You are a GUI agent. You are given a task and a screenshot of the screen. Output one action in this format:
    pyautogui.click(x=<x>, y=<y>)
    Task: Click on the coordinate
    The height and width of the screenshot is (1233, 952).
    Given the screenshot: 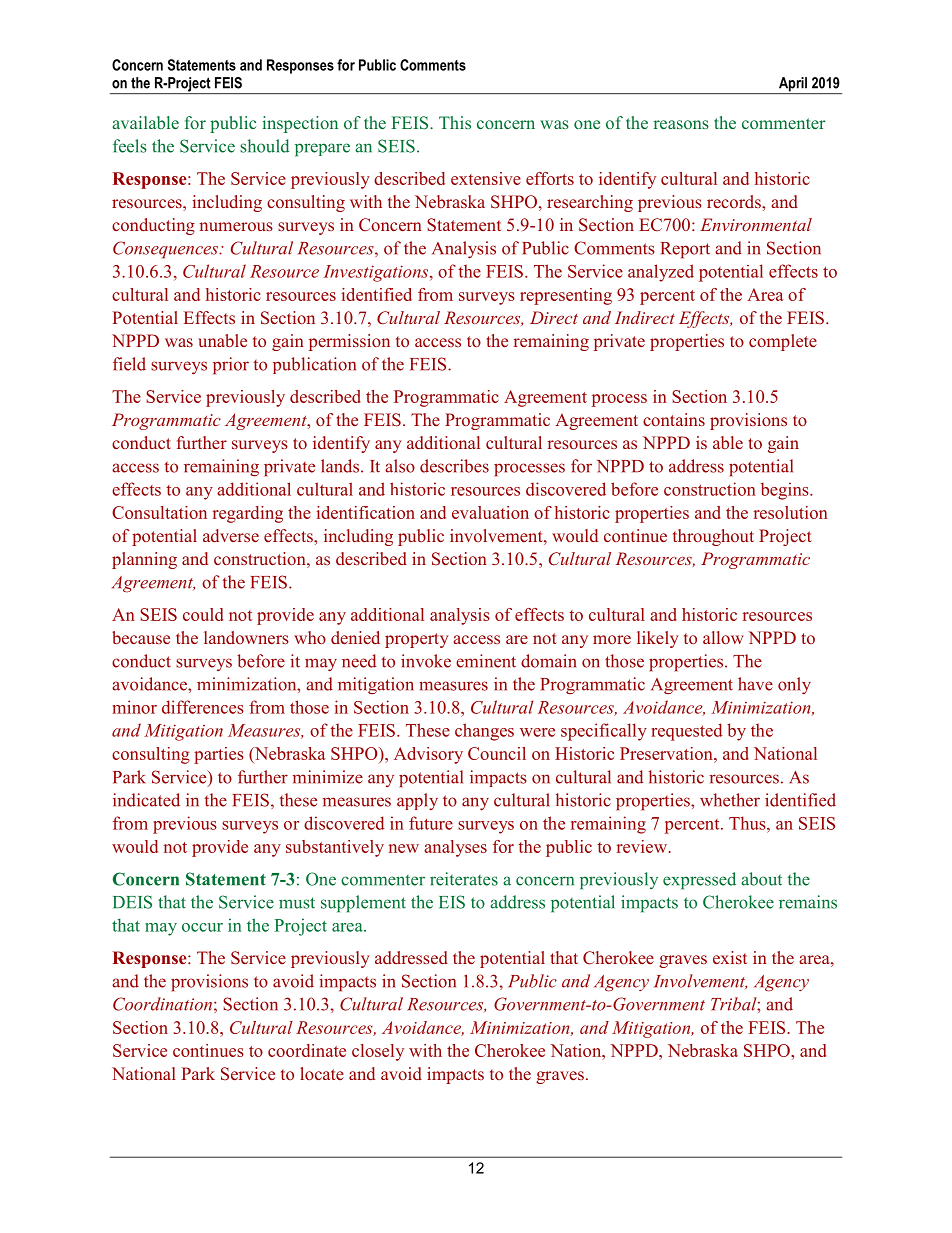 What is the action you would take?
    pyautogui.click(x=307, y=1050)
